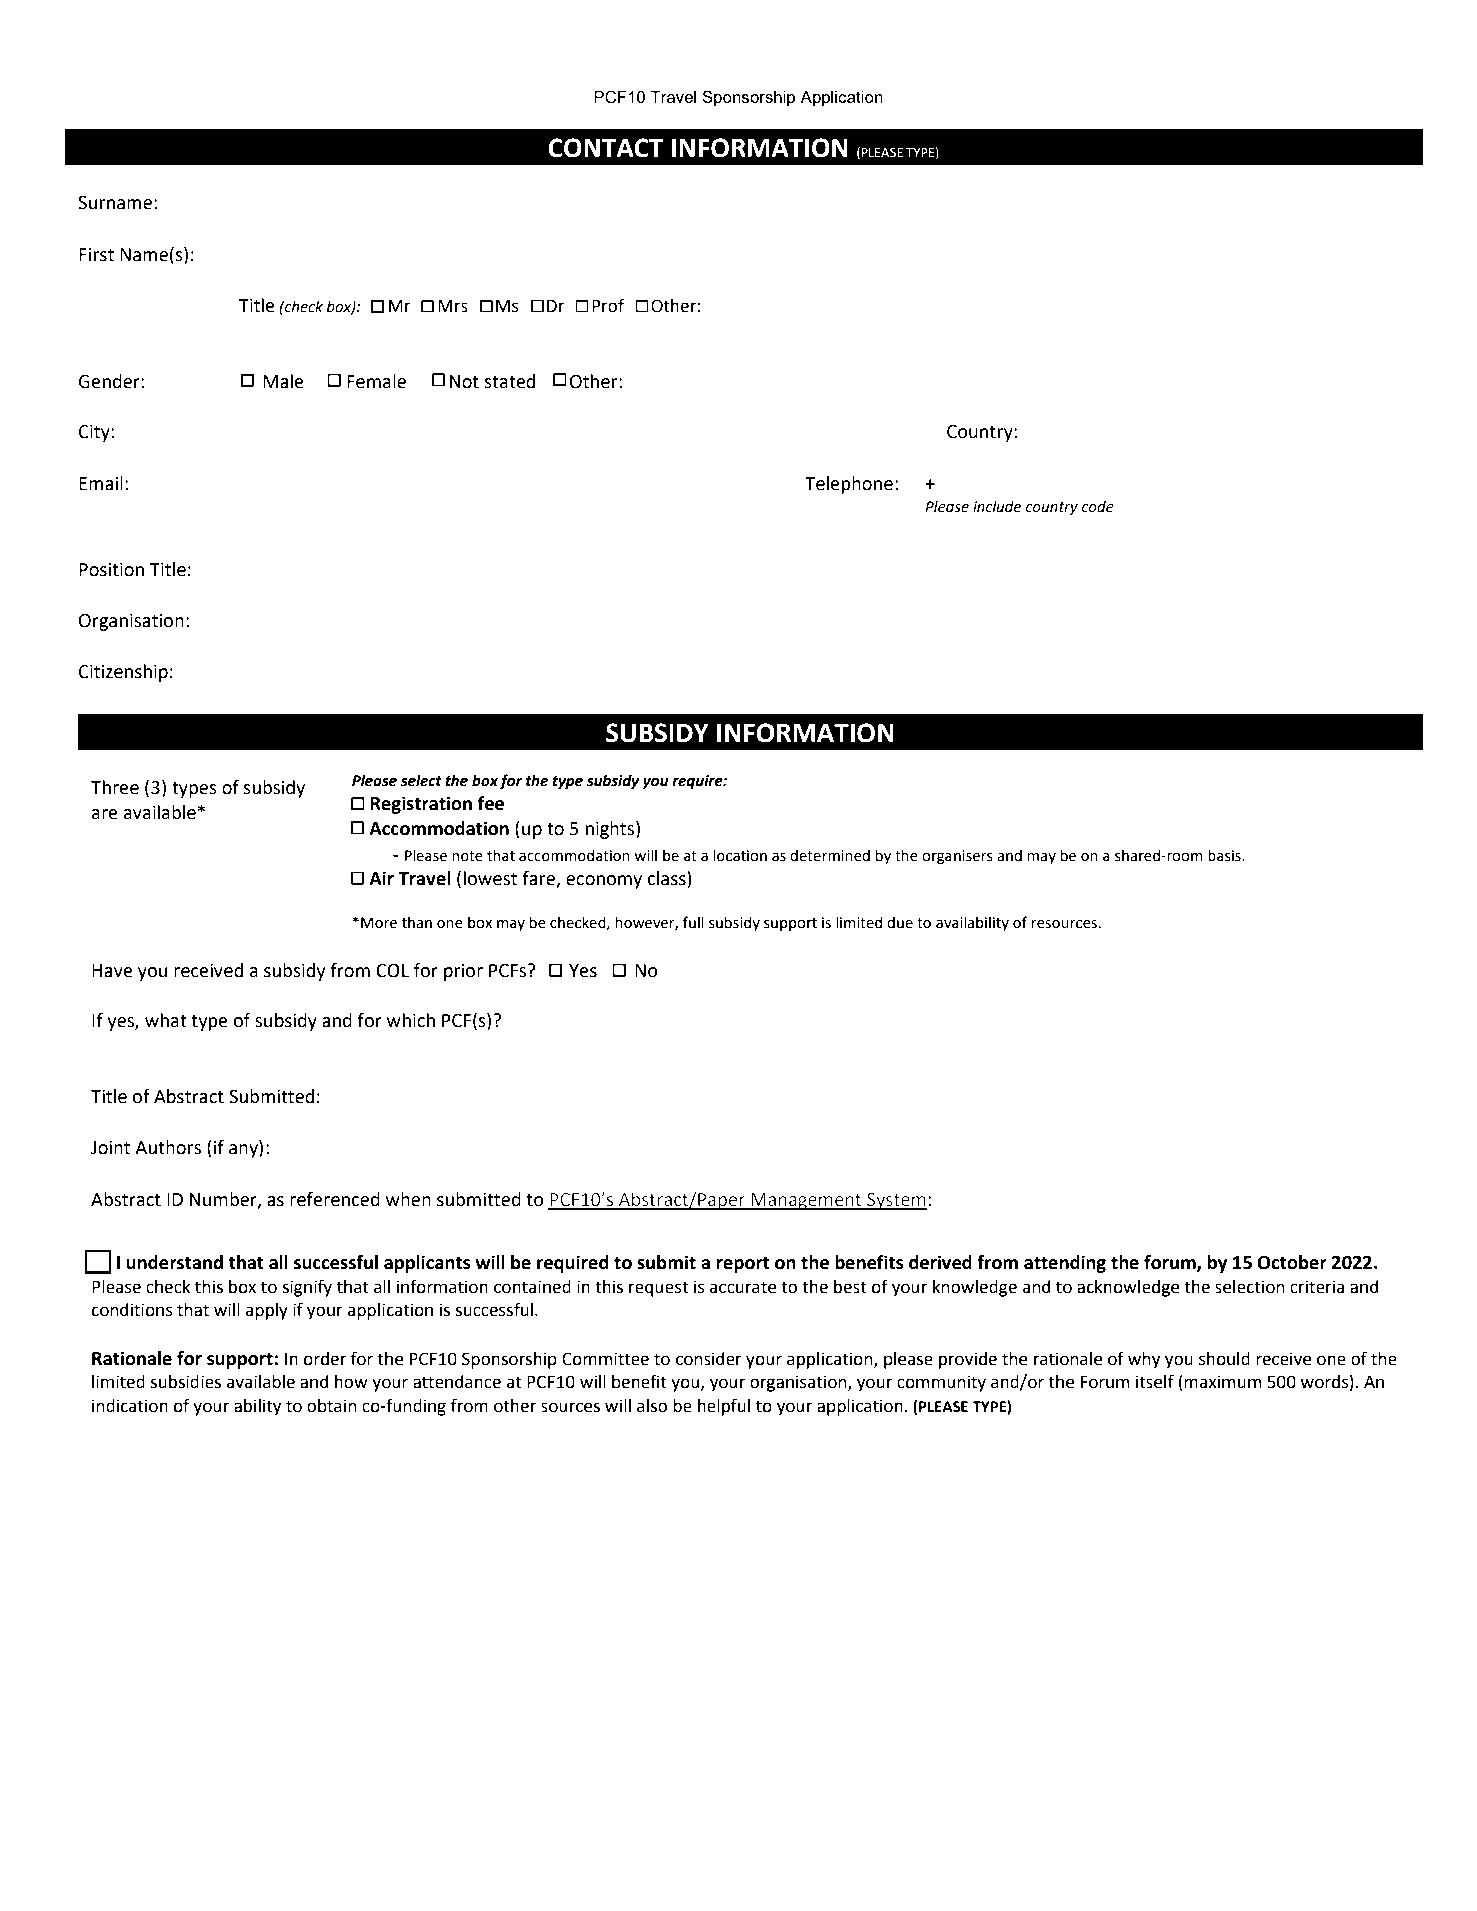 The width and height of the image is (1477, 1911). Describe the element at coordinates (96, 255) in the image. I see `First` at that location.
